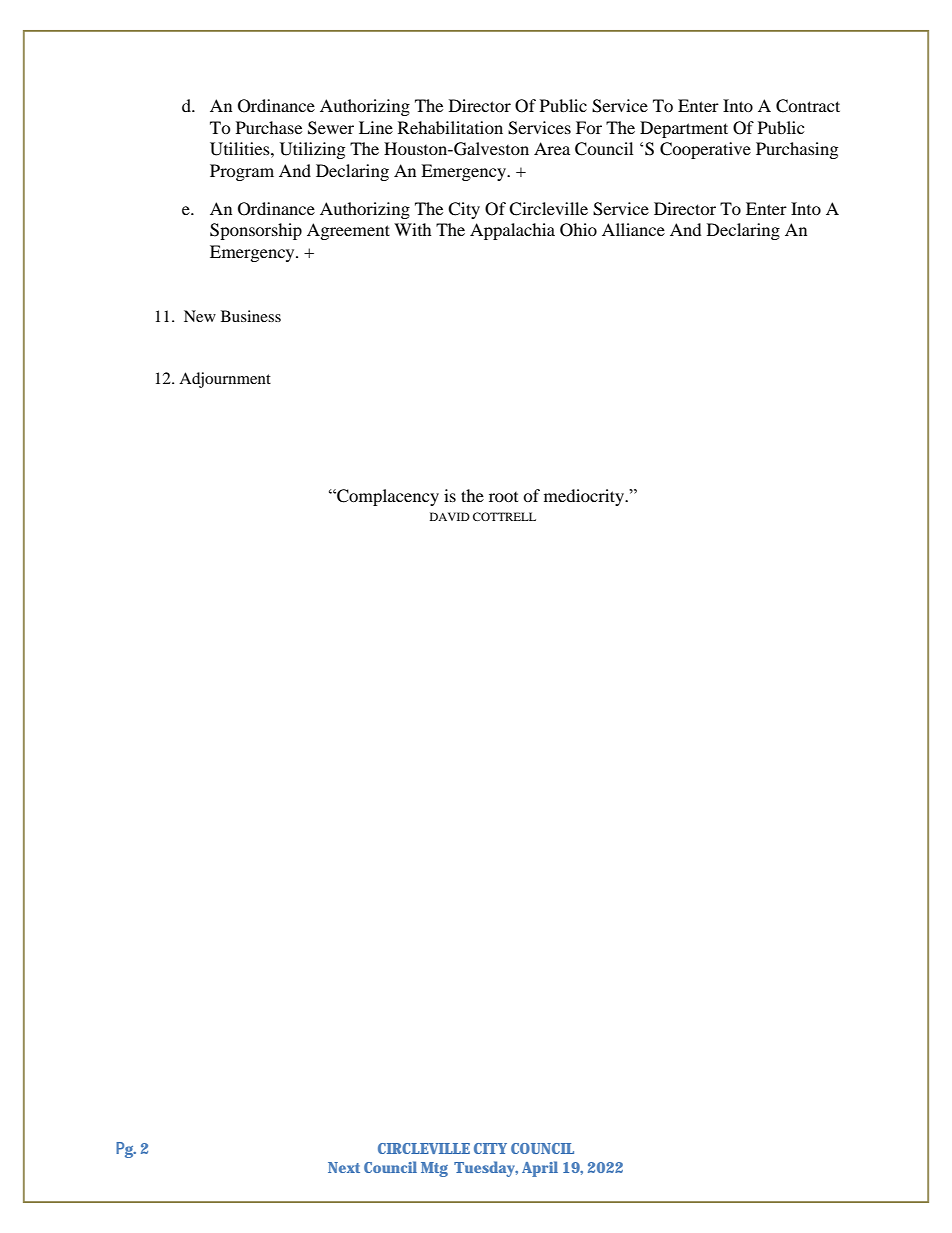  Describe the element at coordinates (552, 148) in the page. I see `Area` at that location.
